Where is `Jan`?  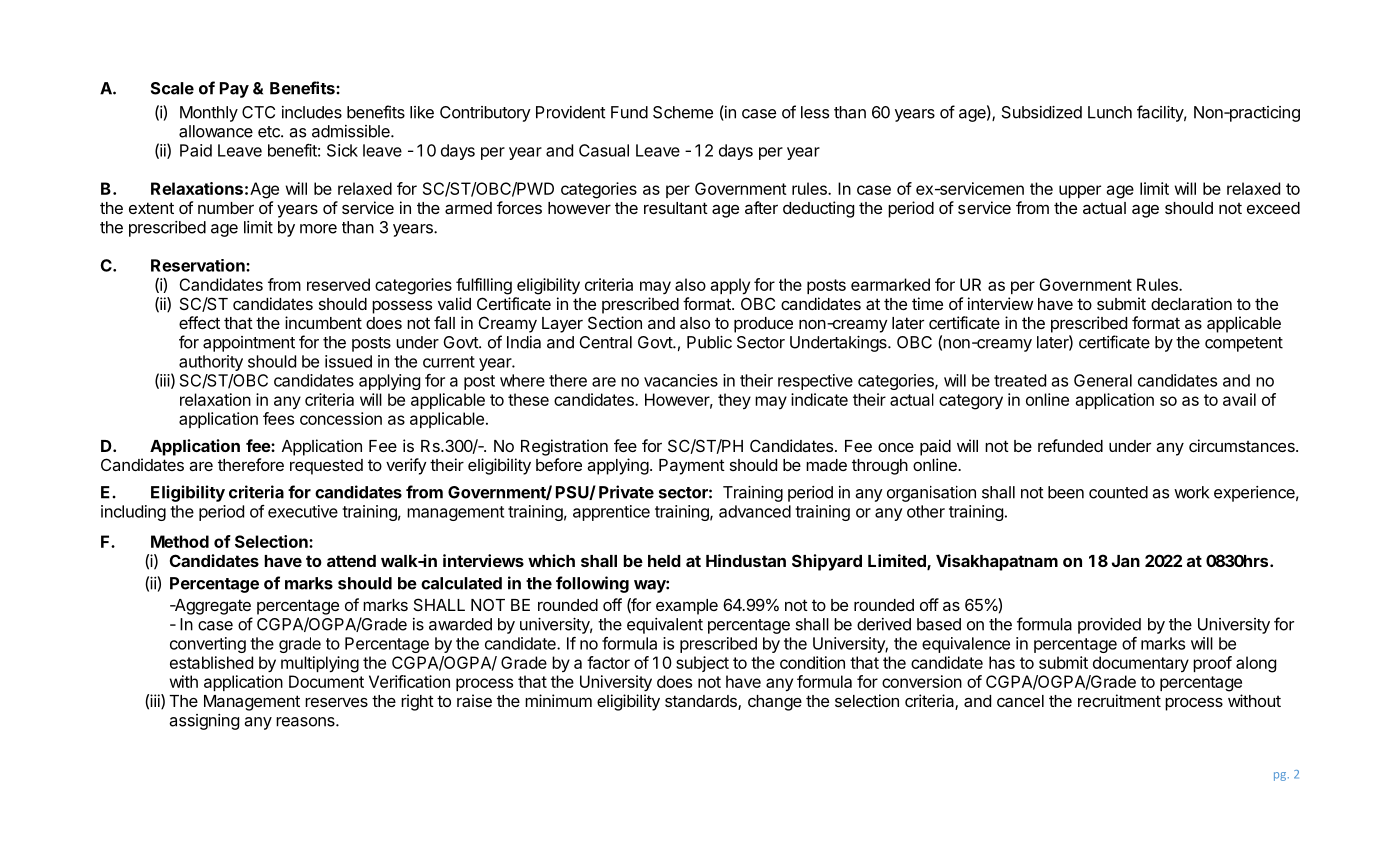 Jan is located at coordinates (1126, 561).
